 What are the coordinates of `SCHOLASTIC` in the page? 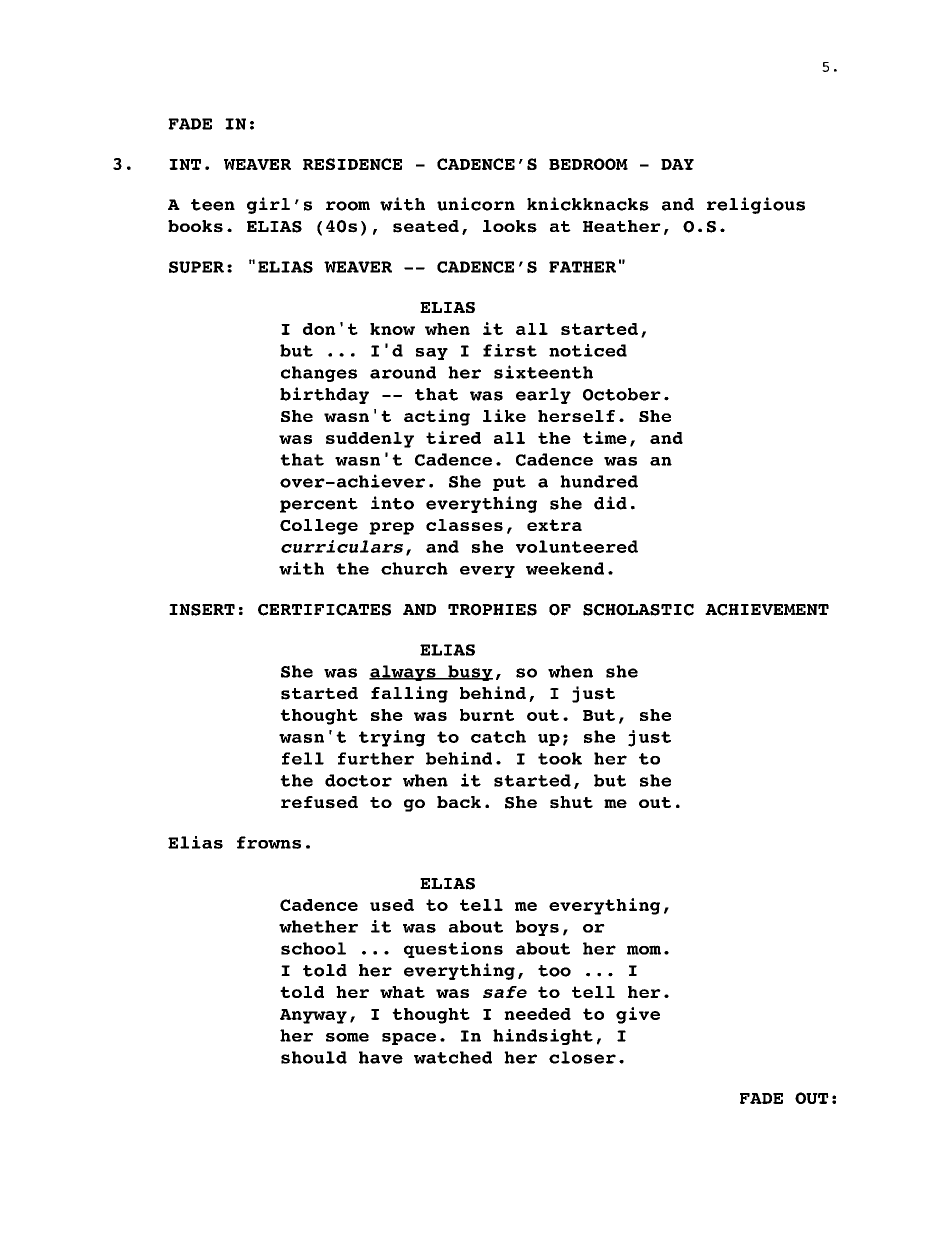 It's located at (638, 610).
